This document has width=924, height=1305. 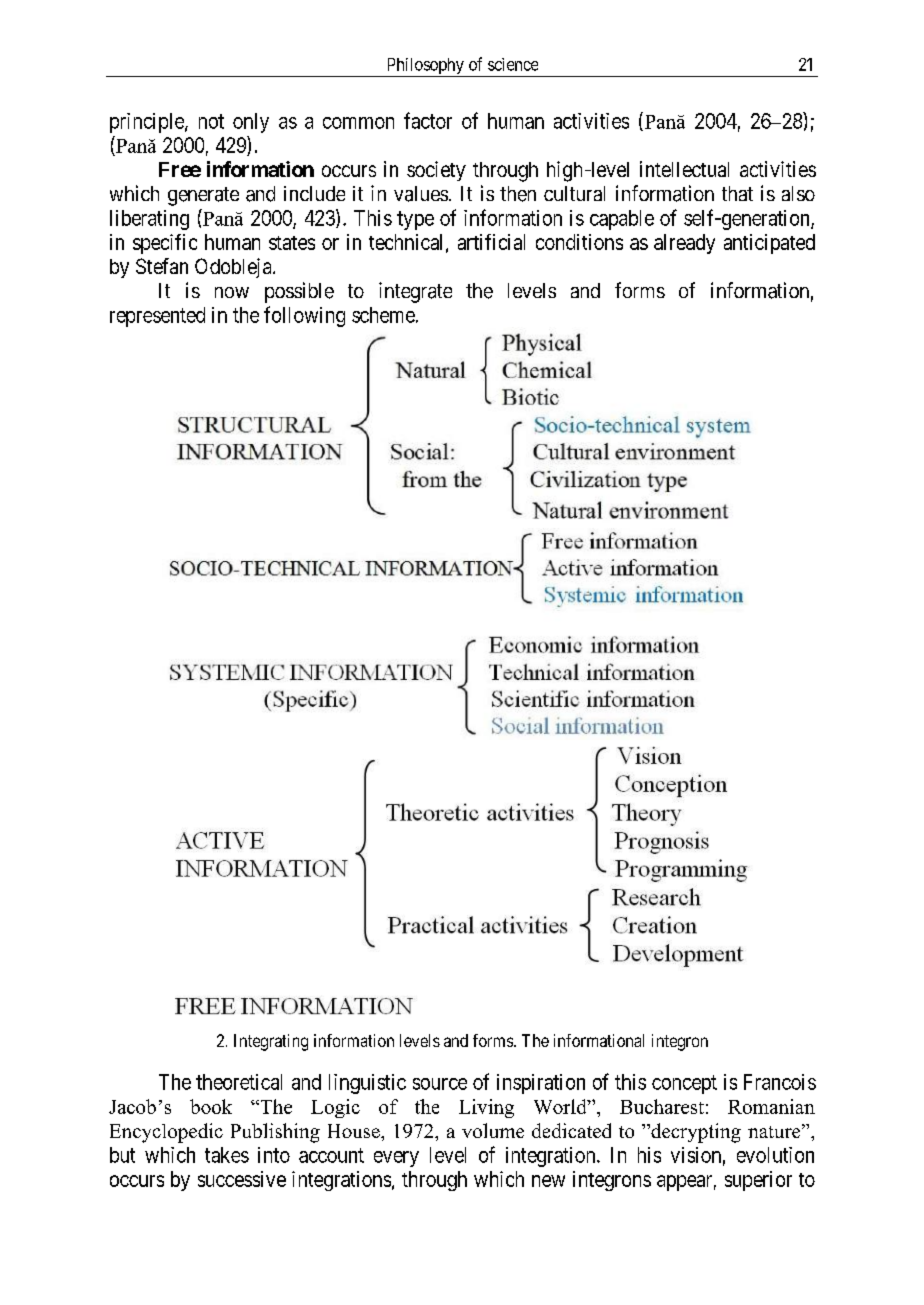 I want to click on concept, so click(x=684, y=1084).
